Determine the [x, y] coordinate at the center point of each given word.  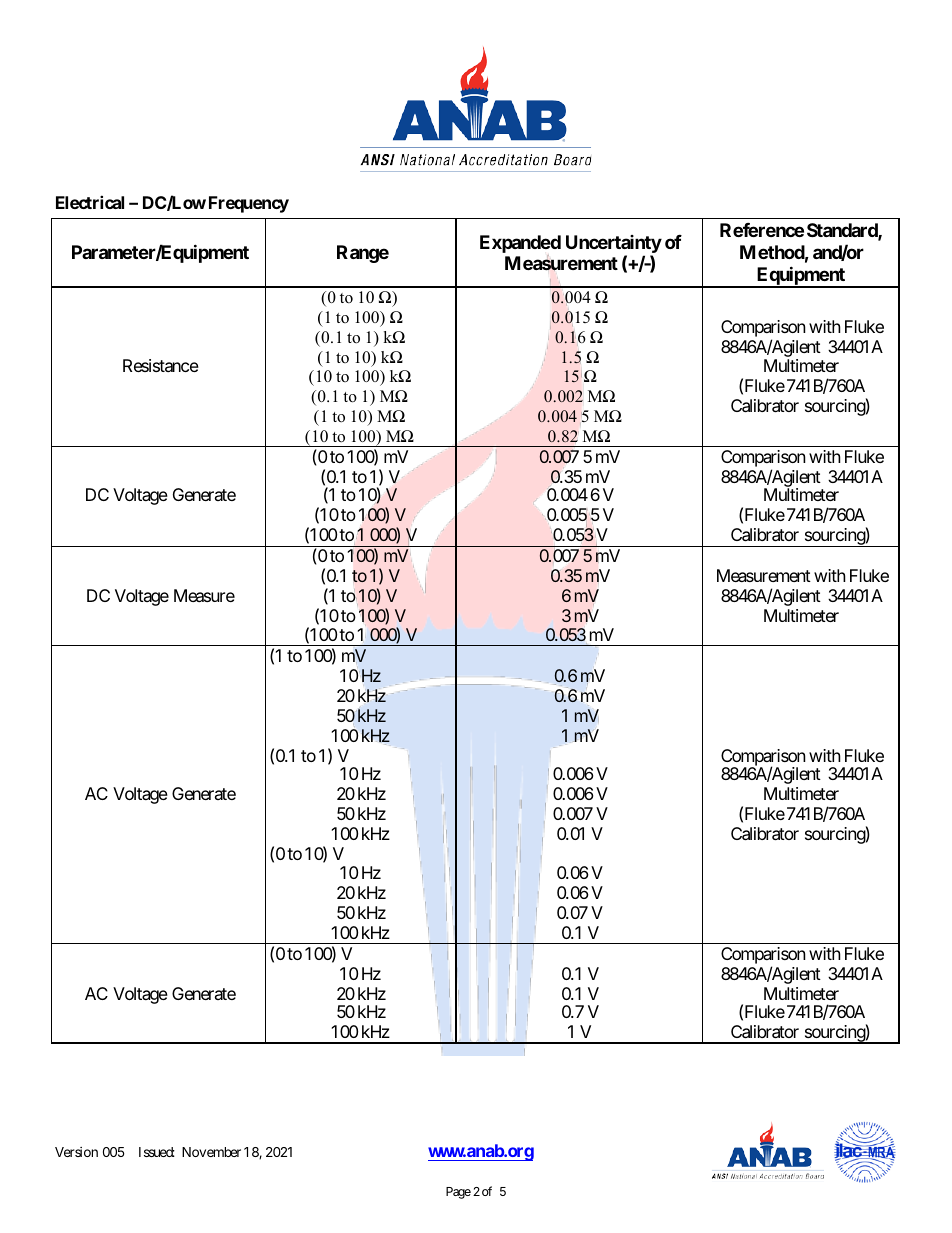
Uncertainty [614, 244]
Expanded [520, 244]
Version [76, 1152]
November [211, 1152]
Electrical [90, 202]
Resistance [161, 365]
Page [458, 1193]
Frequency [249, 204]
